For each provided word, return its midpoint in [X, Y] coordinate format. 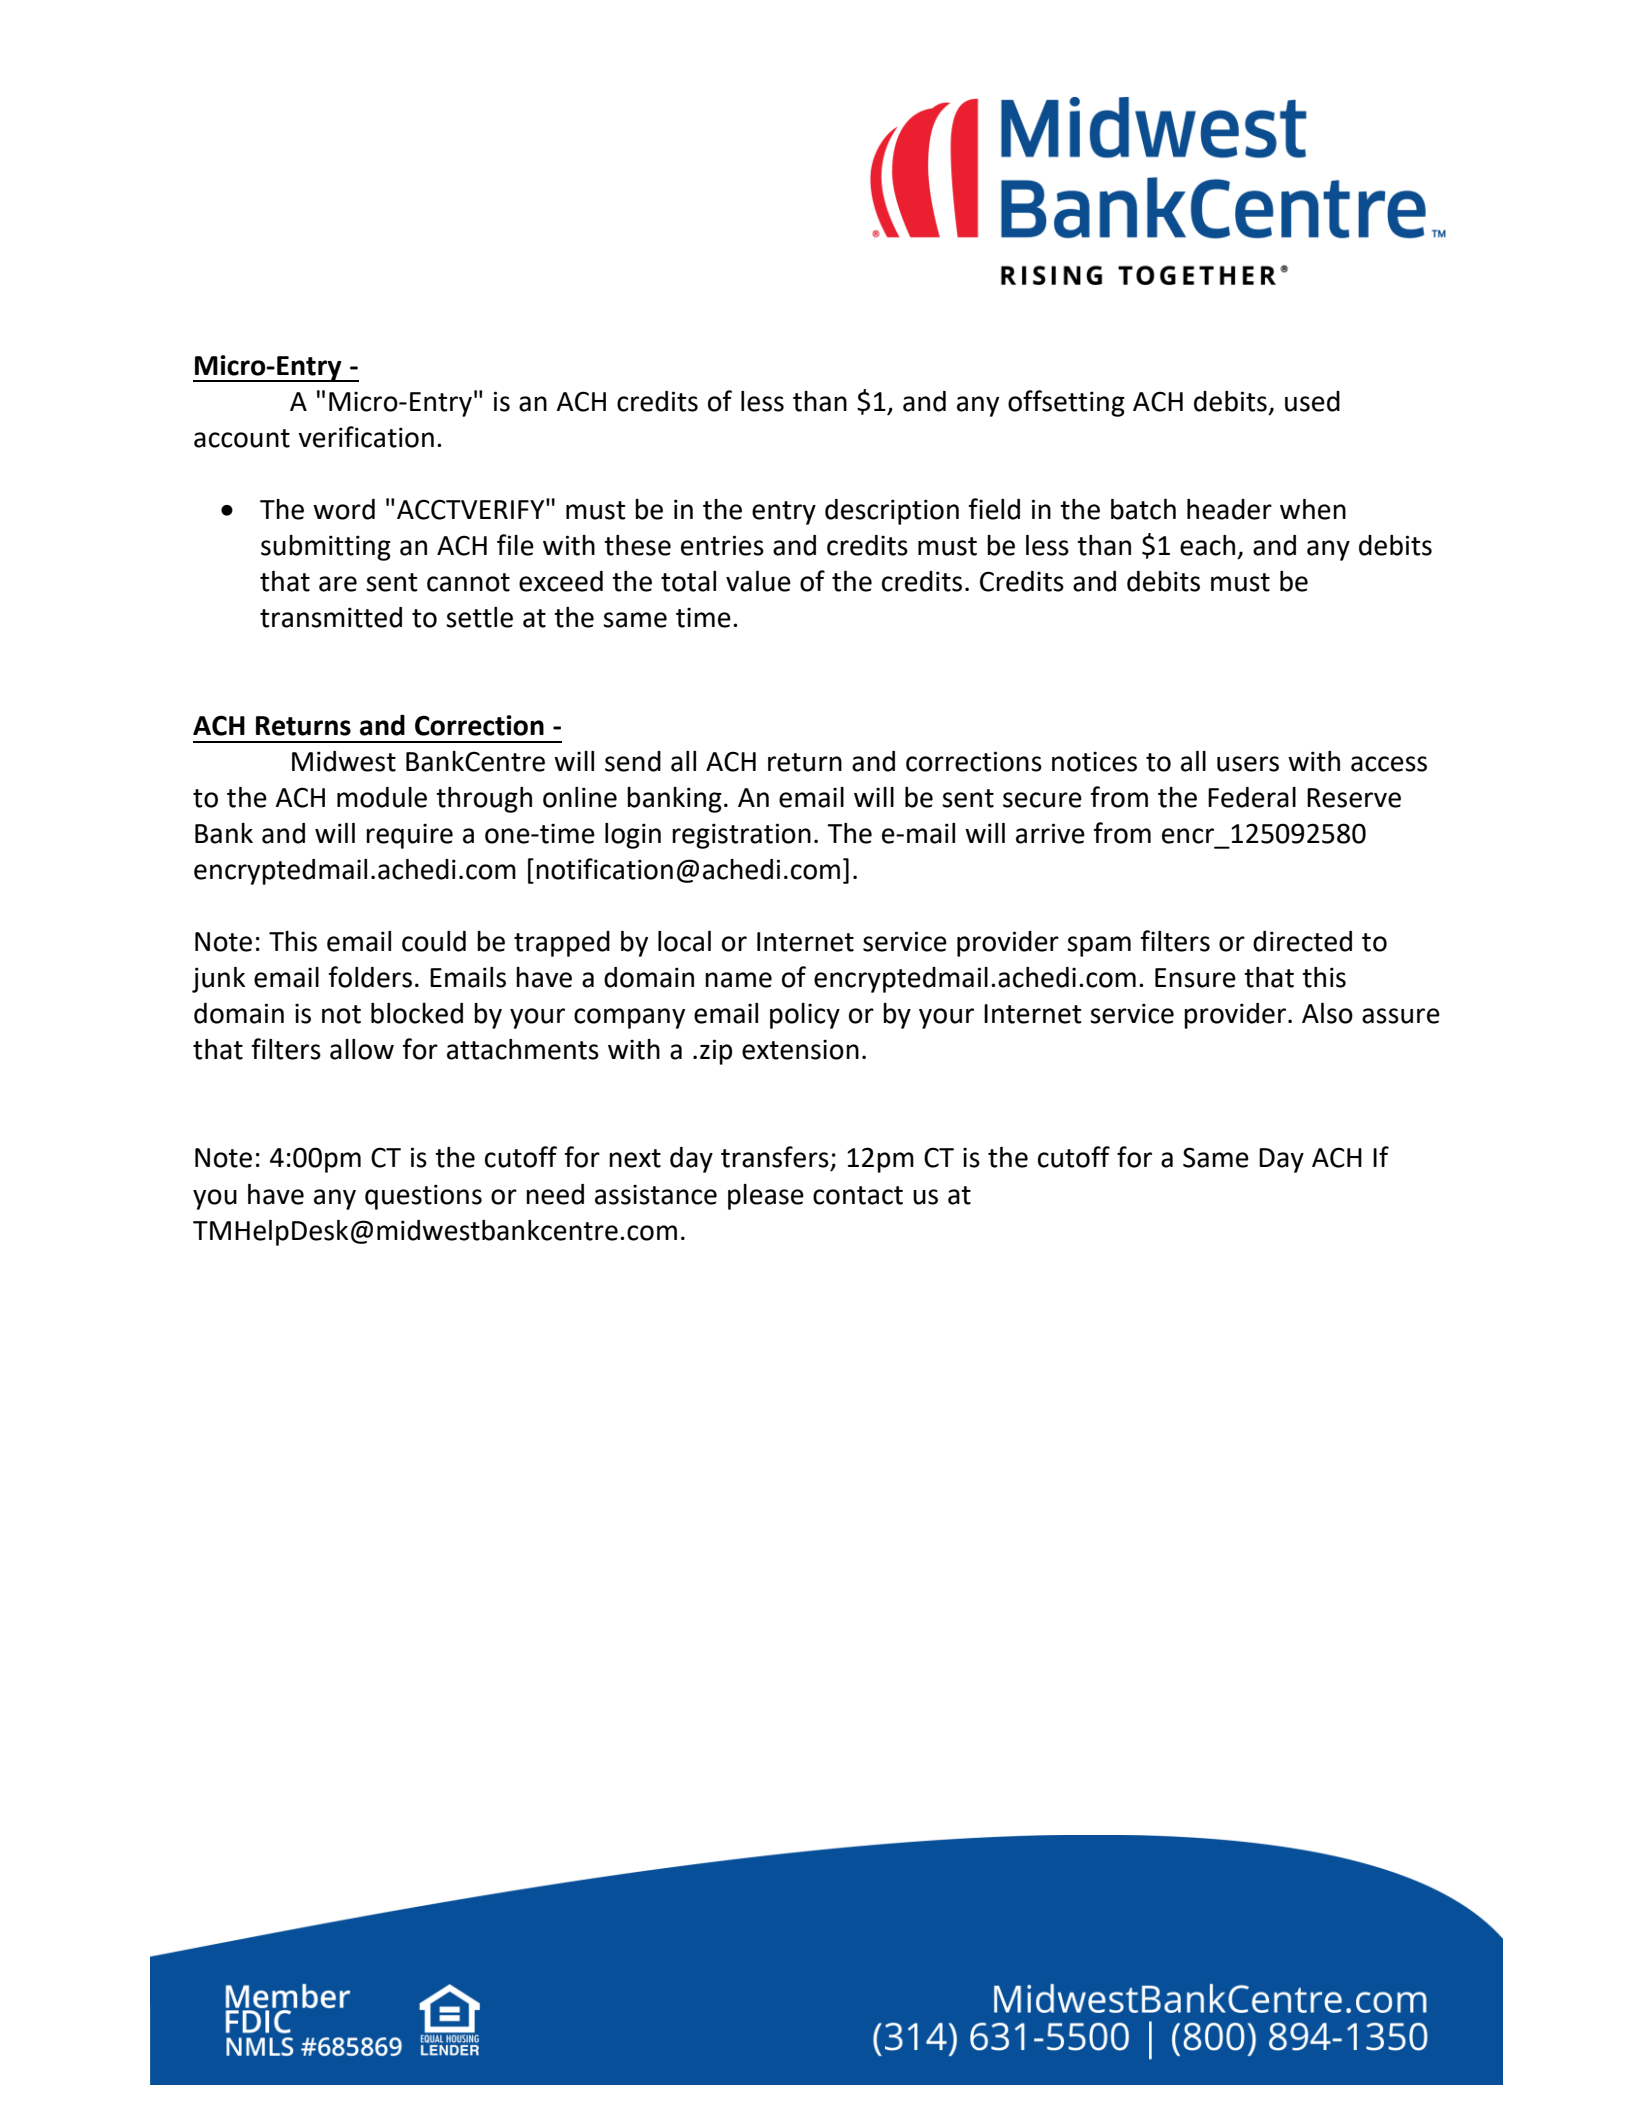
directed [1302, 941]
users [1248, 764]
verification [366, 437]
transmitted [331, 617]
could [434, 941]
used [1312, 401]
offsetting [1066, 403]
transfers [775, 1157]
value [758, 581]
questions [423, 1197]
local [684, 941]
